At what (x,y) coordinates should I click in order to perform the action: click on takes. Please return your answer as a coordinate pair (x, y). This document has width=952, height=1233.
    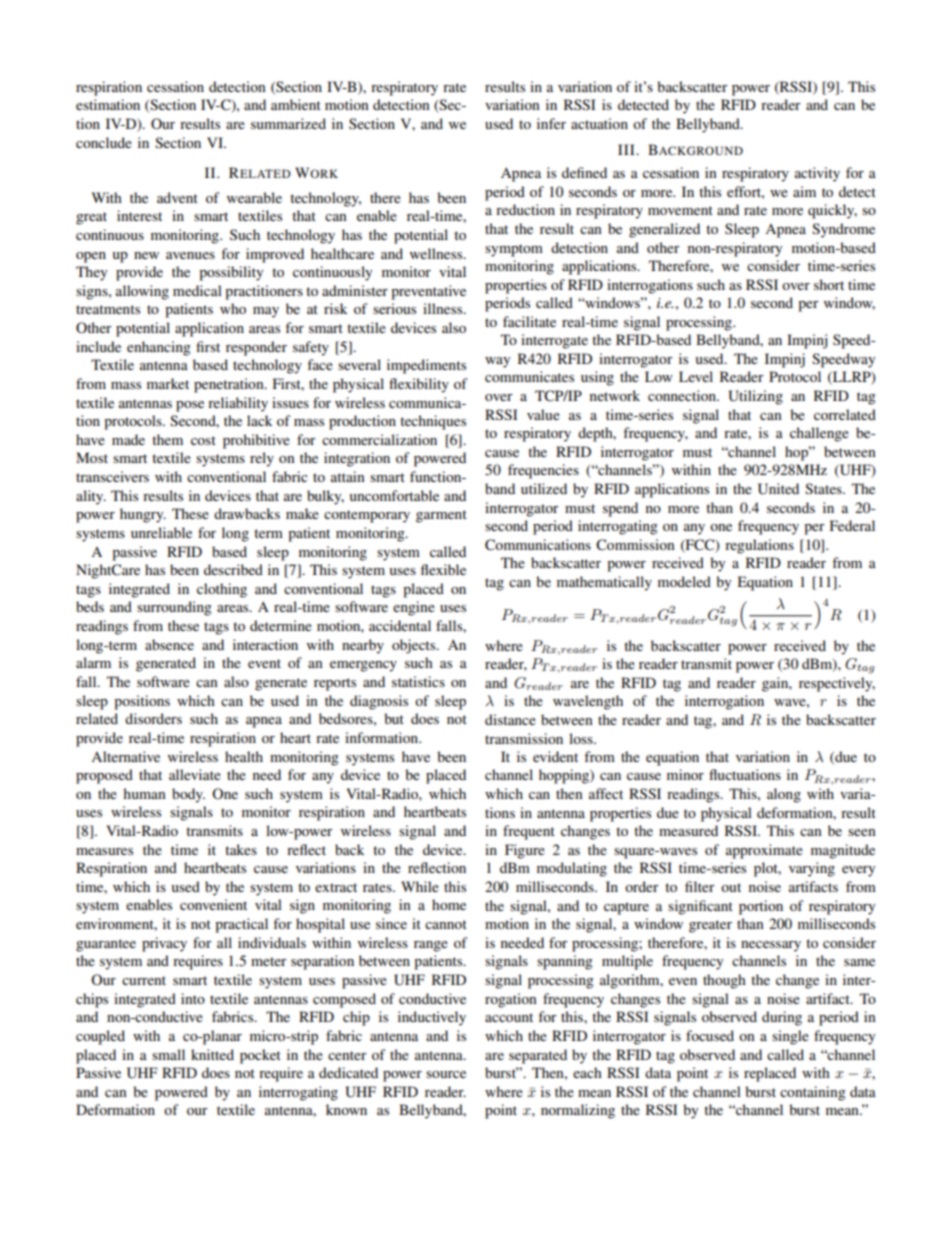
    Looking at the image, I should click on (241, 849).
